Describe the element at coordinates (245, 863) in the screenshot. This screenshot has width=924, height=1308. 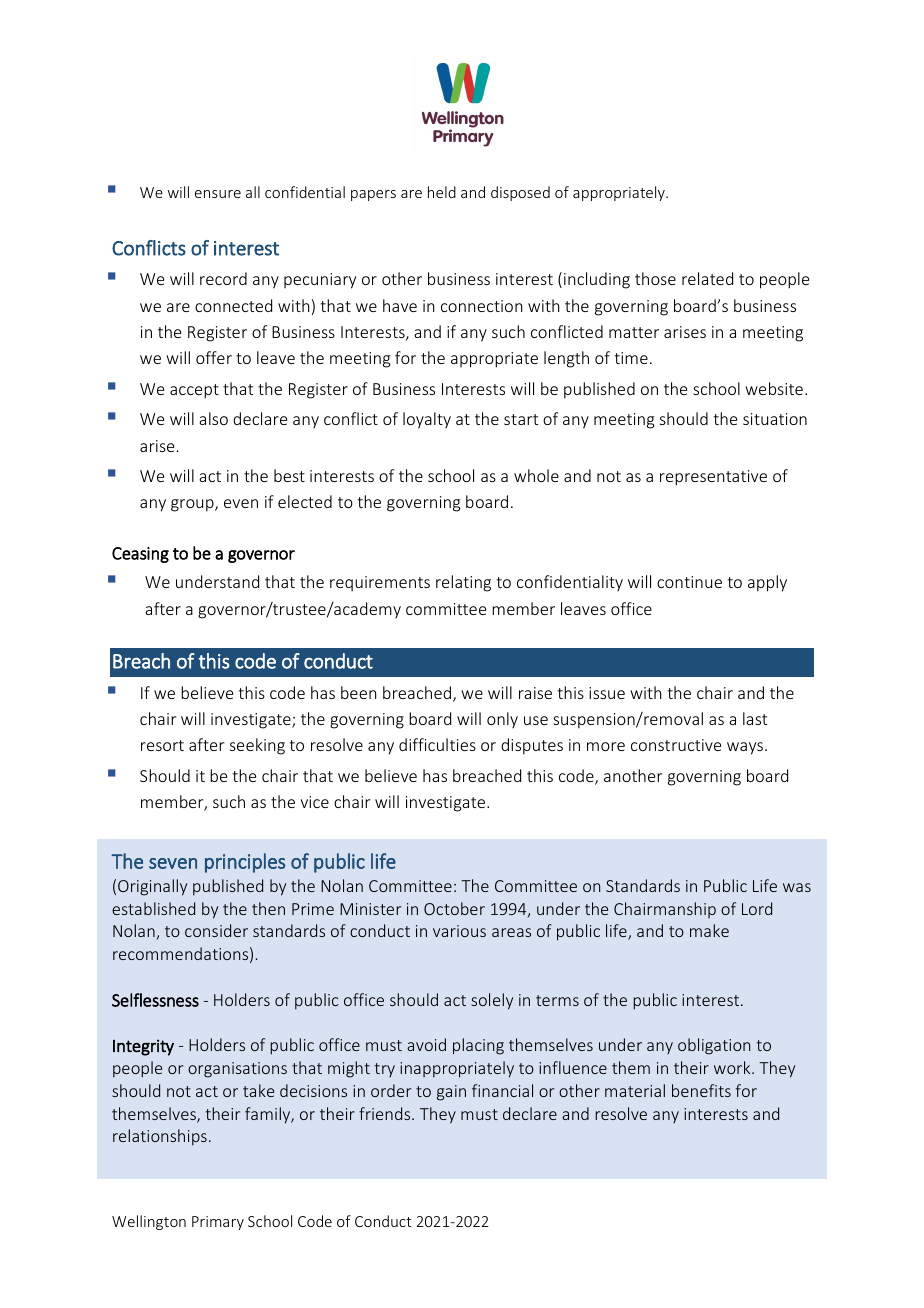
I see `principles` at that location.
